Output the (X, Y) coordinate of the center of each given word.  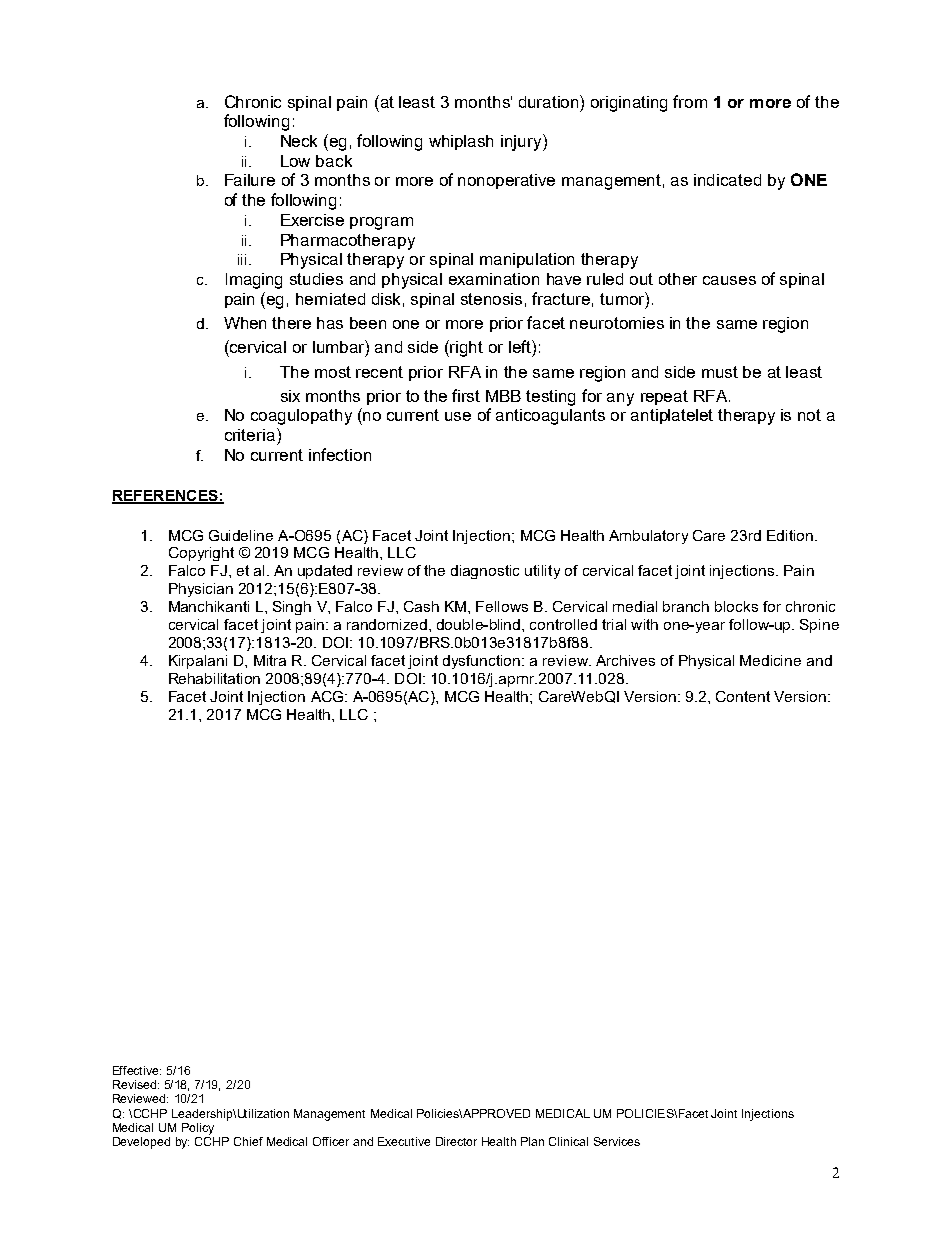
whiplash (461, 142)
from (690, 101)
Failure (250, 180)
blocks (736, 606)
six (290, 396)
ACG (328, 696)
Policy (198, 1129)
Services (617, 1141)
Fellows (502, 606)
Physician (201, 590)
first (466, 395)
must (720, 372)
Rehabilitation (214, 678)
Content (743, 696)
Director (456, 1141)
